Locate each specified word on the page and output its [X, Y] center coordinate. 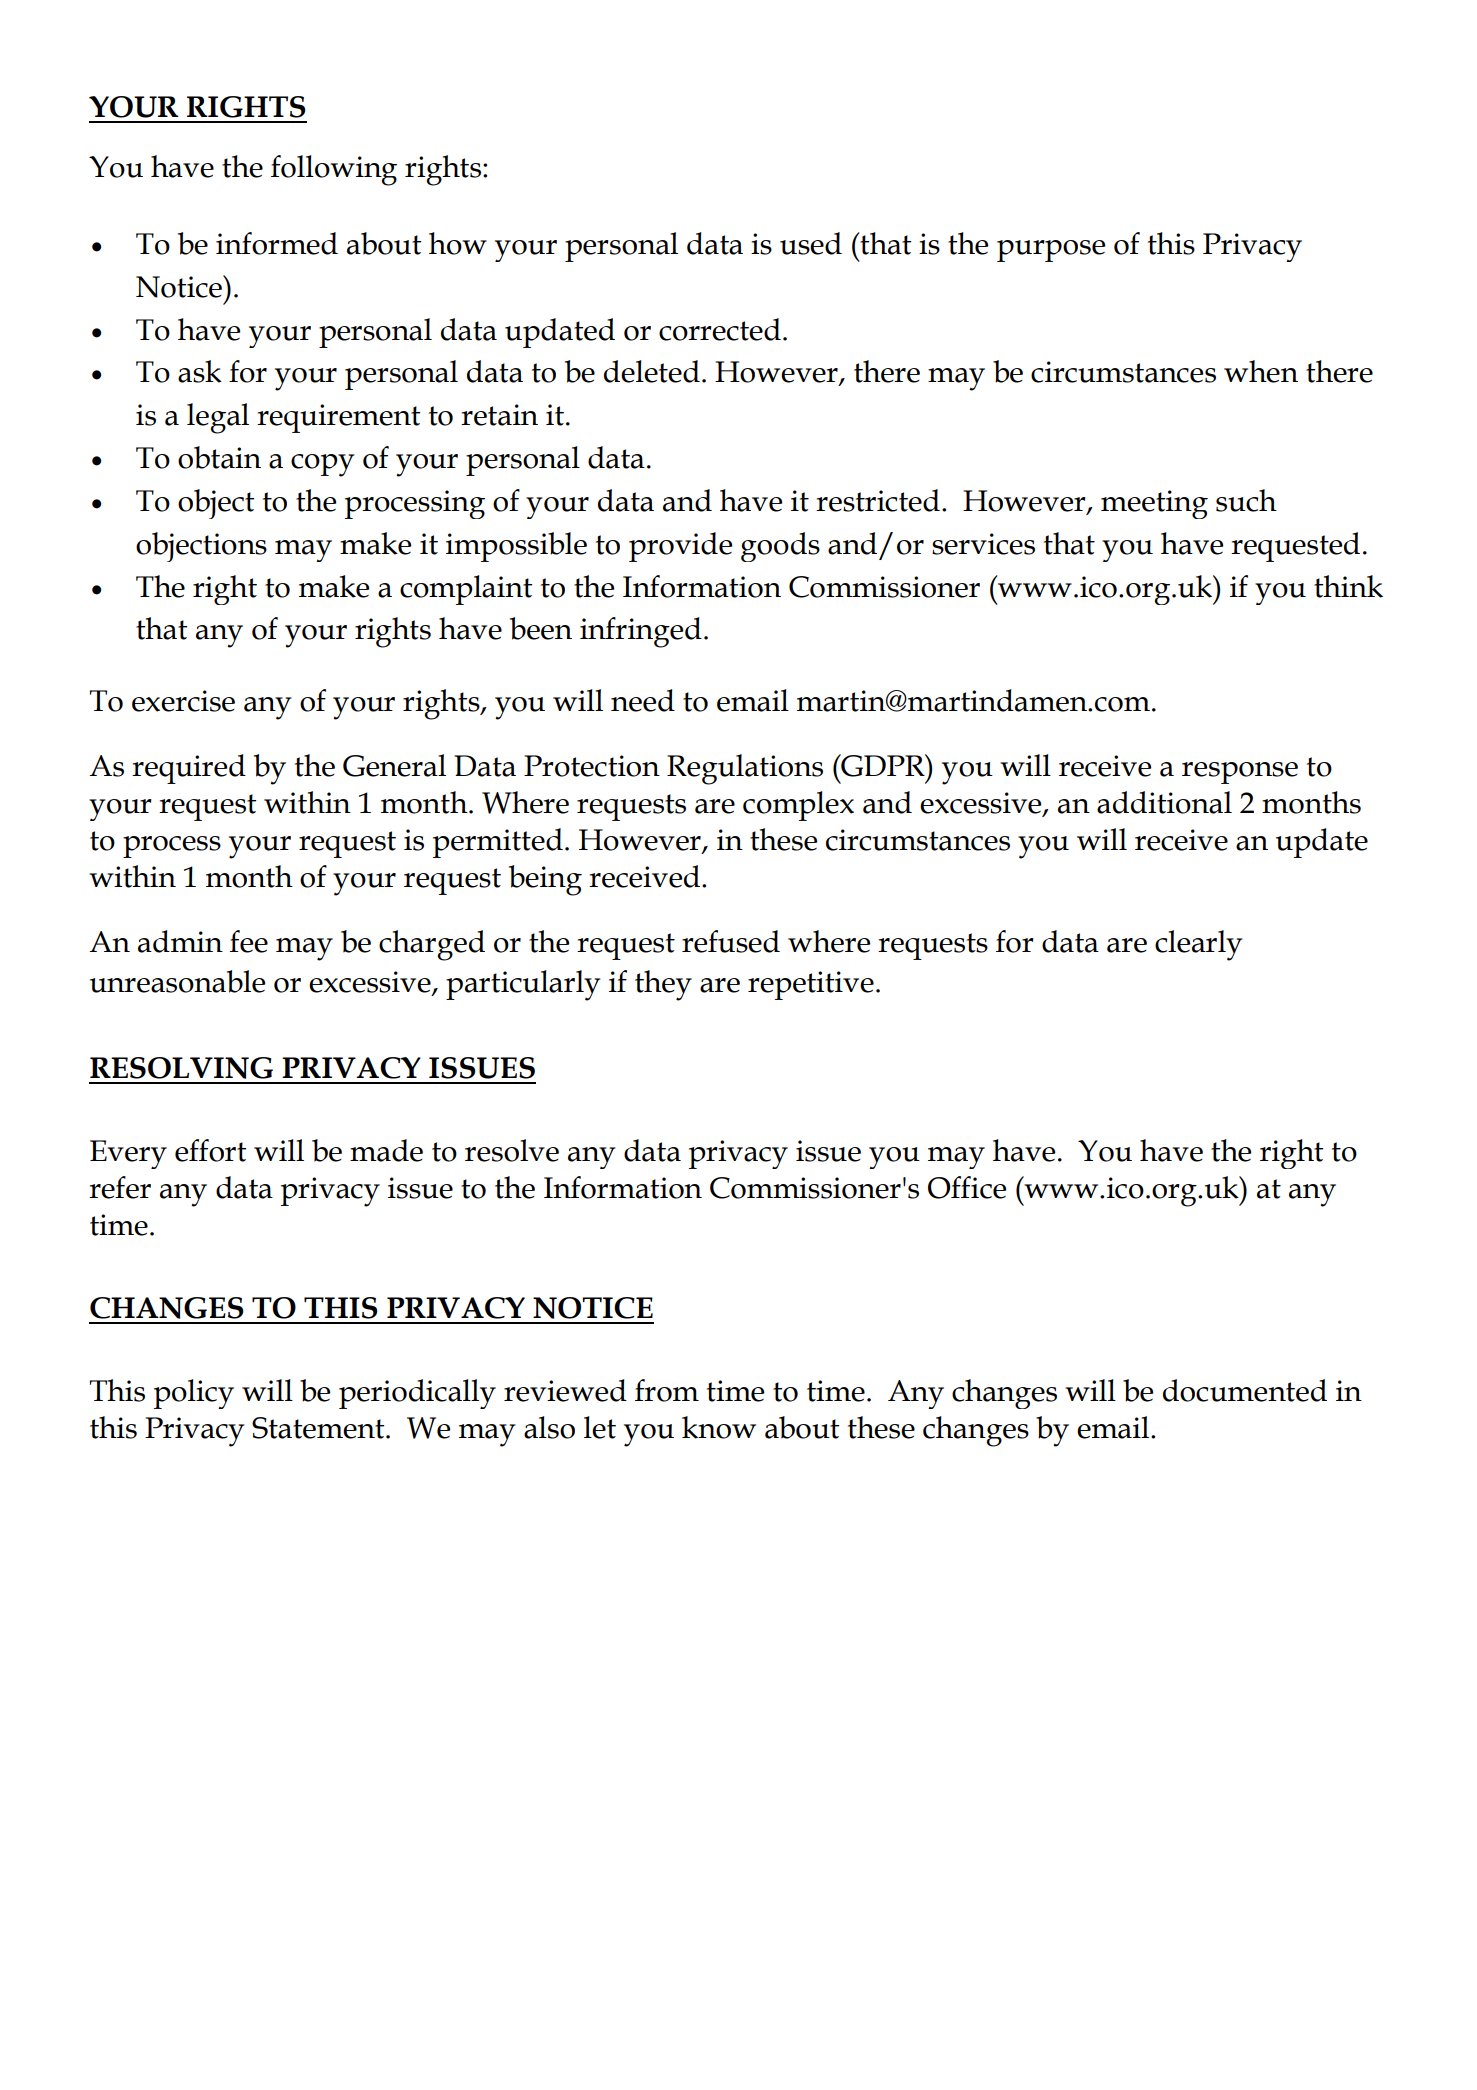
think [1348, 586]
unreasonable [177, 981]
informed [277, 243]
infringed [641, 632]
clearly [1198, 945]
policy [194, 1394]
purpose [1051, 251]
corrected [720, 329]
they [663, 985]
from [667, 1390]
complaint [466, 590]
